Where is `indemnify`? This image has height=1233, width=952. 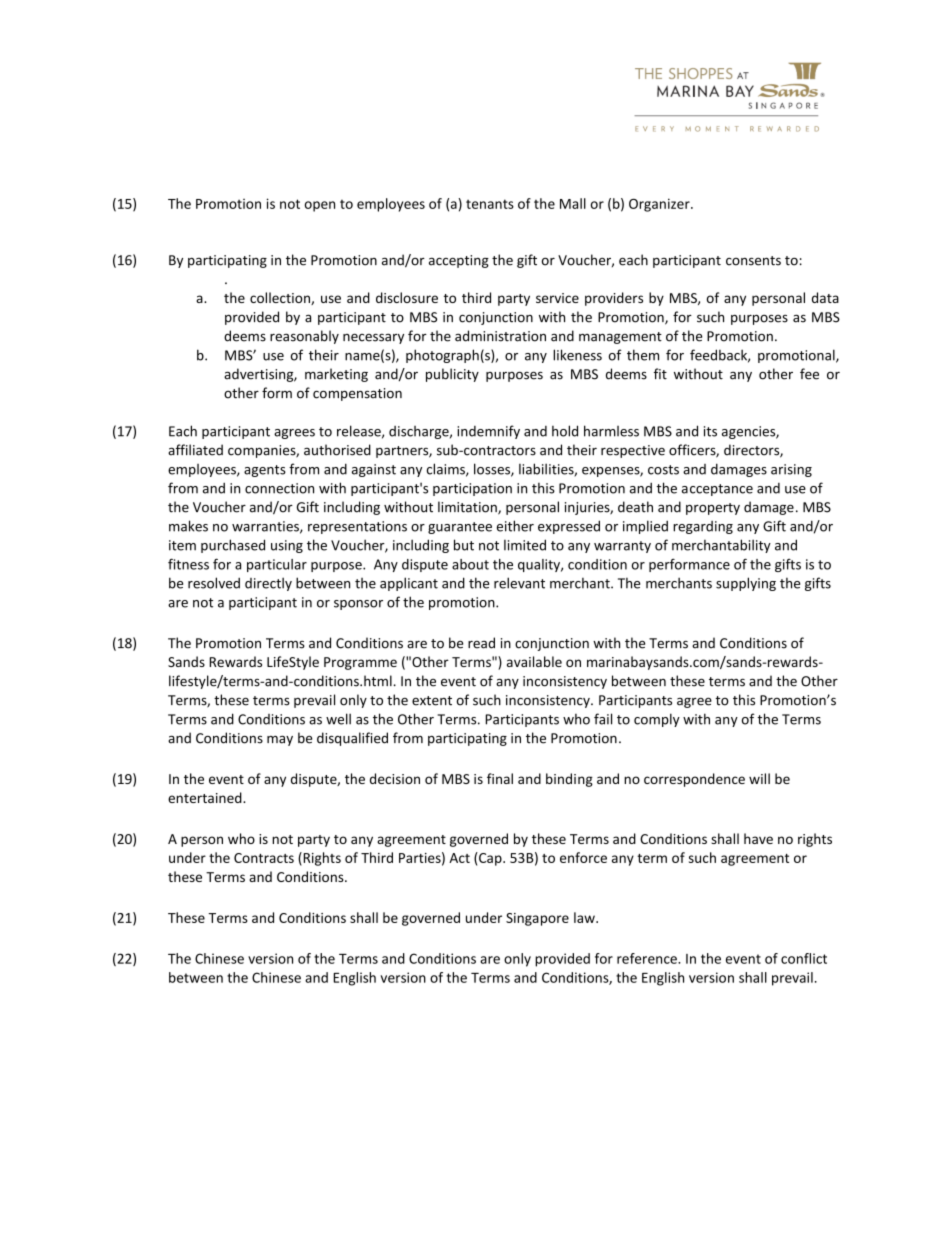
indemnify is located at coordinates (488, 432).
